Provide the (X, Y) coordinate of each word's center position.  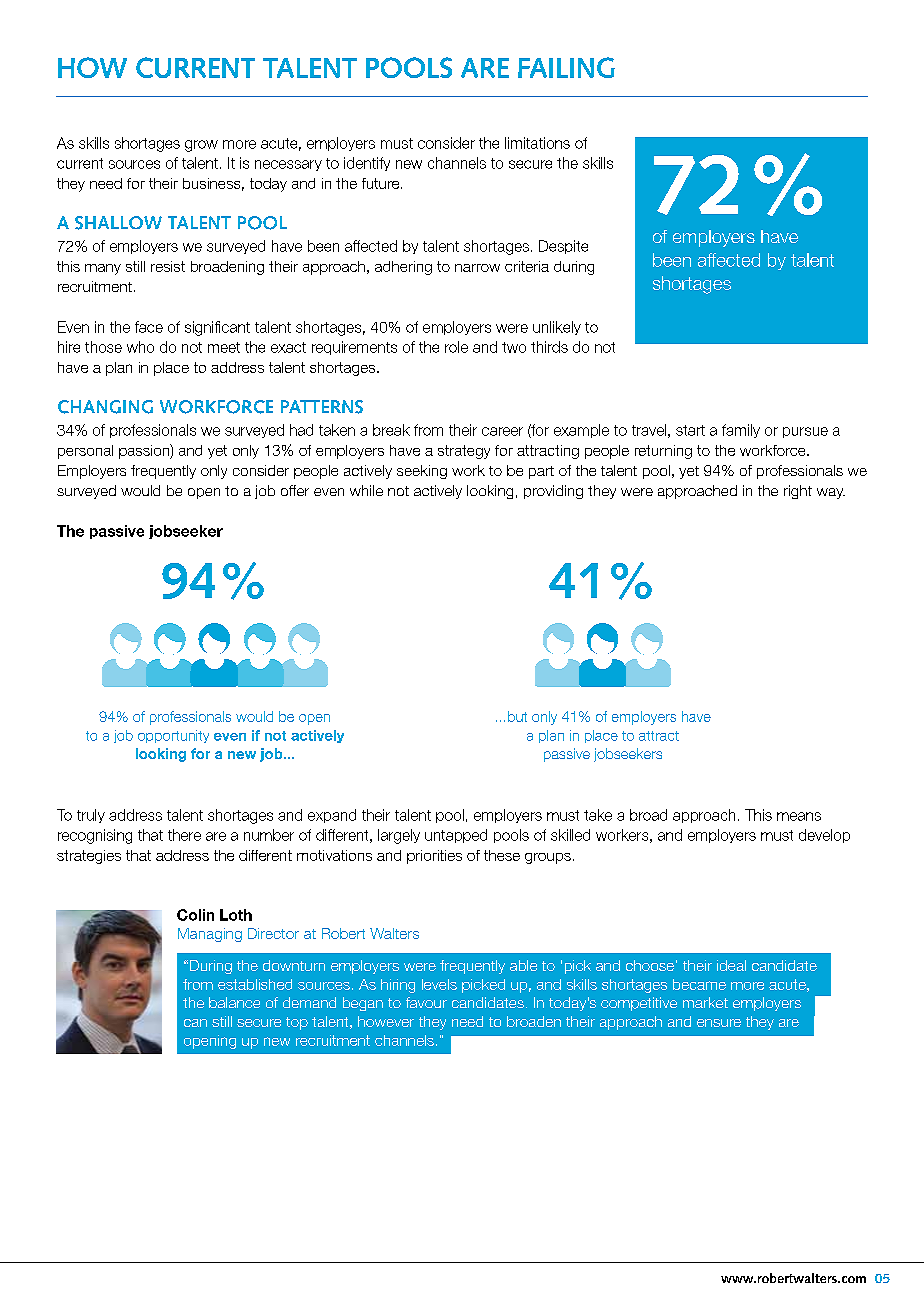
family (741, 431)
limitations (537, 143)
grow (201, 146)
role (456, 347)
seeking (422, 472)
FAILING (566, 67)
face (149, 327)
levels (439, 984)
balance (234, 1002)
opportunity (173, 736)
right (798, 492)
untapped (456, 836)
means (799, 816)
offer (295, 490)
